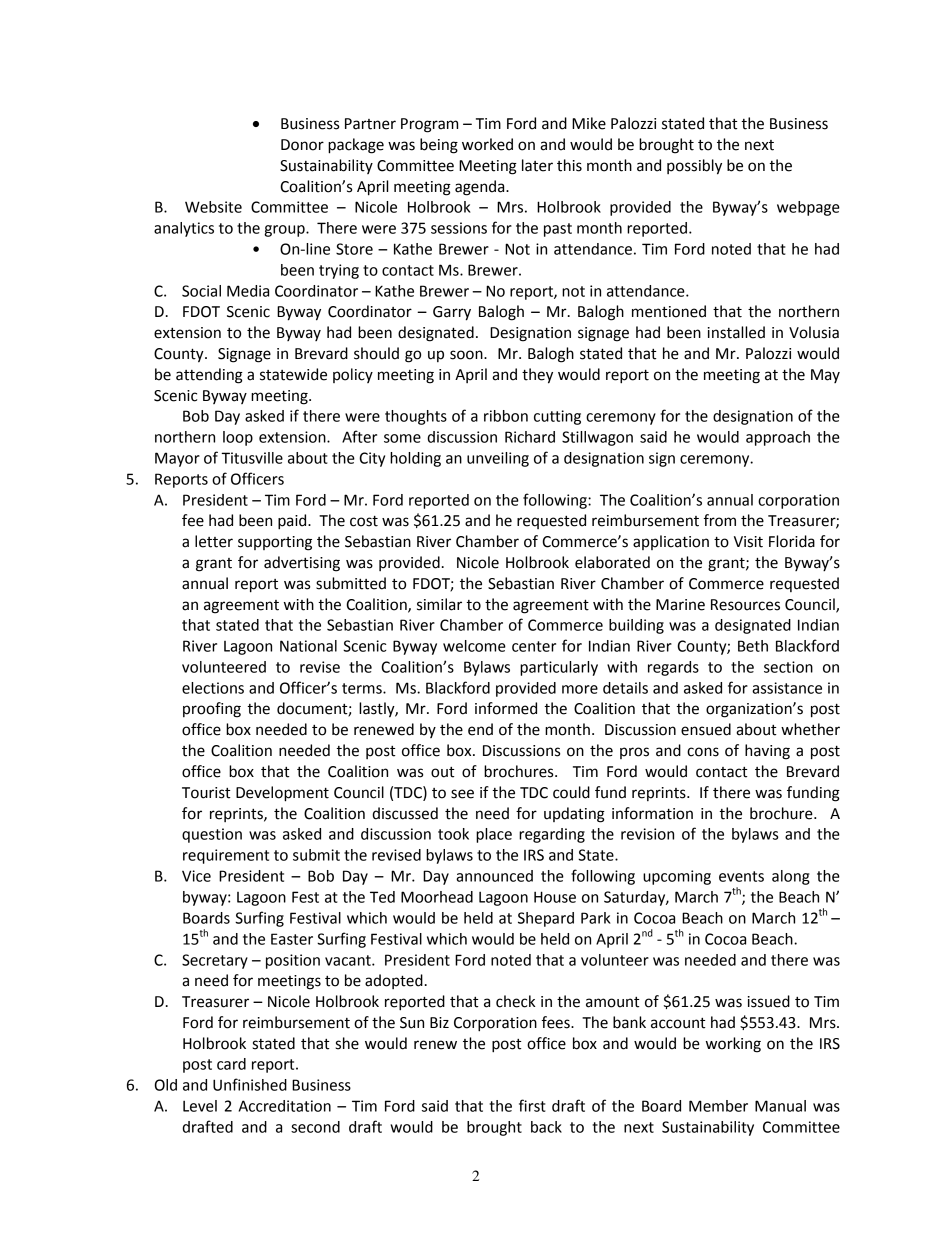 The image size is (952, 1233). What do you see at coordinates (537, 376) in the screenshot?
I see `they` at bounding box center [537, 376].
